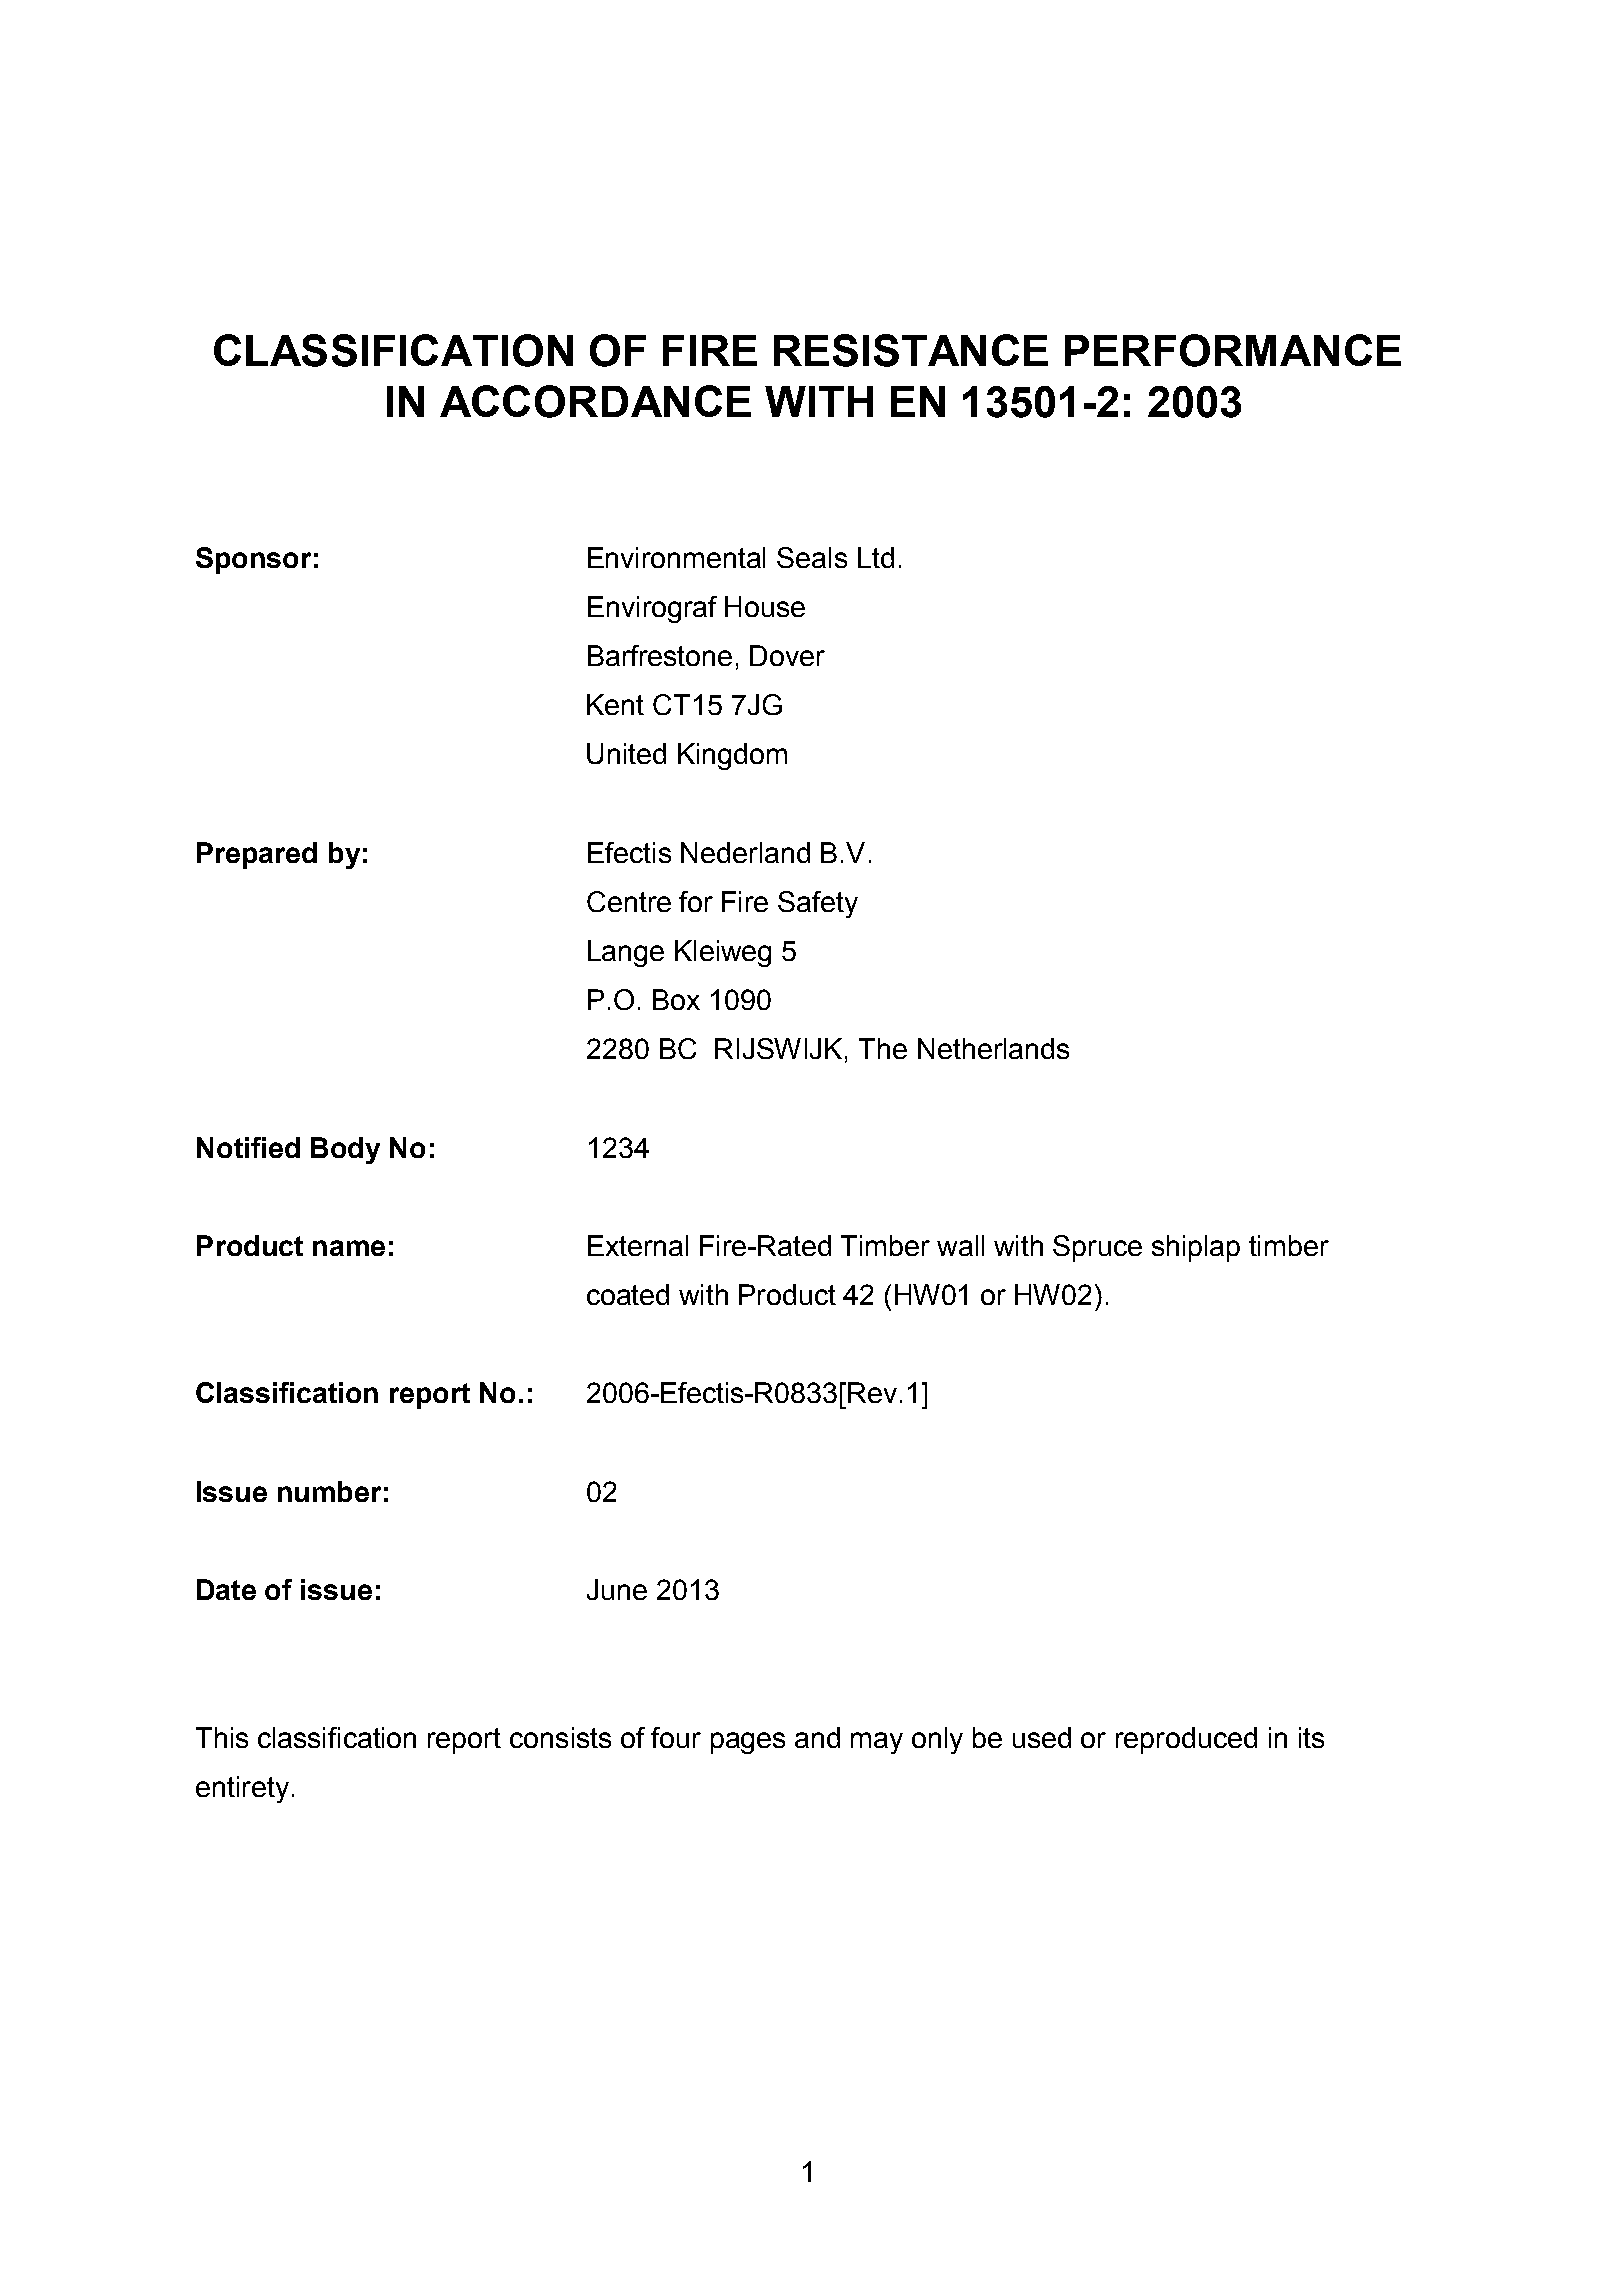 The height and width of the page is (2285, 1615). I want to click on PERFORMANCE, so click(1233, 350).
